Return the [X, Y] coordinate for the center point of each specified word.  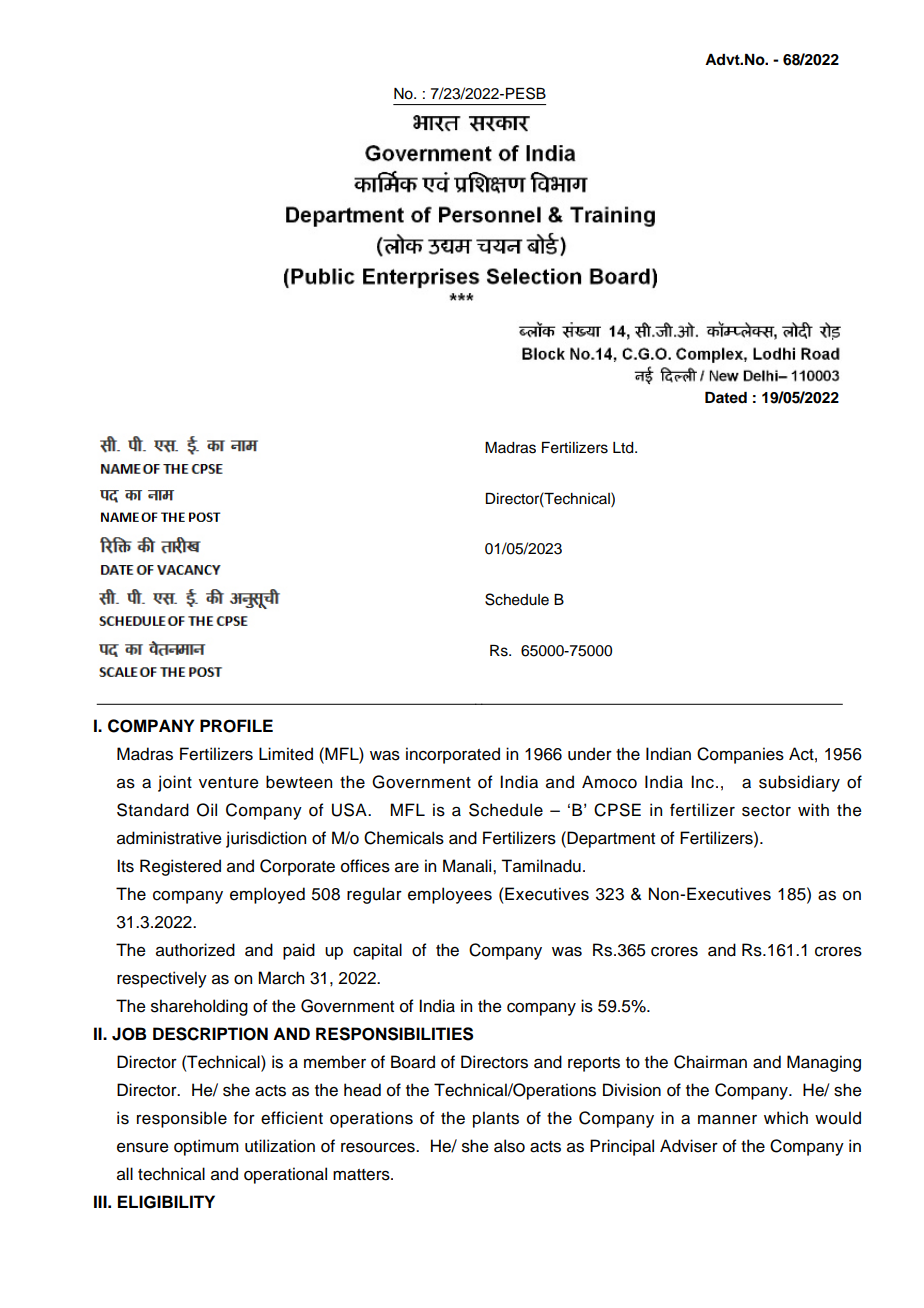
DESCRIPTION [210, 1034]
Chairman [710, 1062]
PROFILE [236, 726]
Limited [286, 754]
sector [766, 811]
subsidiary [799, 783]
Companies [740, 755]
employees [450, 895]
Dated [726, 398]
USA [350, 810]
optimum [206, 1147]
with [813, 809]
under [590, 754]
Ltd [624, 448]
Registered [180, 867]
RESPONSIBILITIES [394, 1034]
